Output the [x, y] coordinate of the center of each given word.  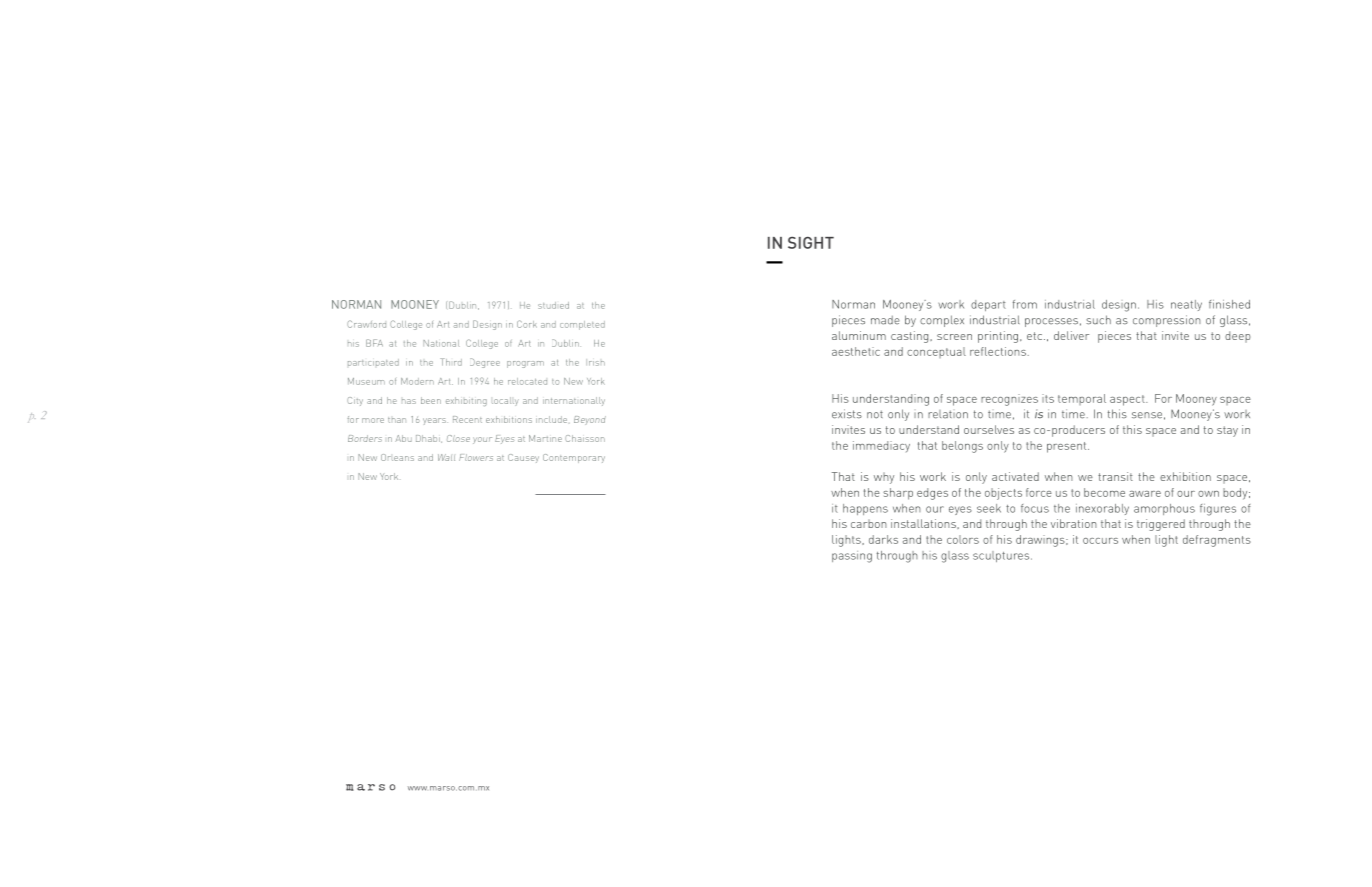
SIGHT [811, 242]
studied [553, 305]
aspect [1128, 400]
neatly [1186, 305]
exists [847, 414]
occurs [1100, 541]
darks [883, 539]
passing [852, 557]
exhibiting [466, 401]
